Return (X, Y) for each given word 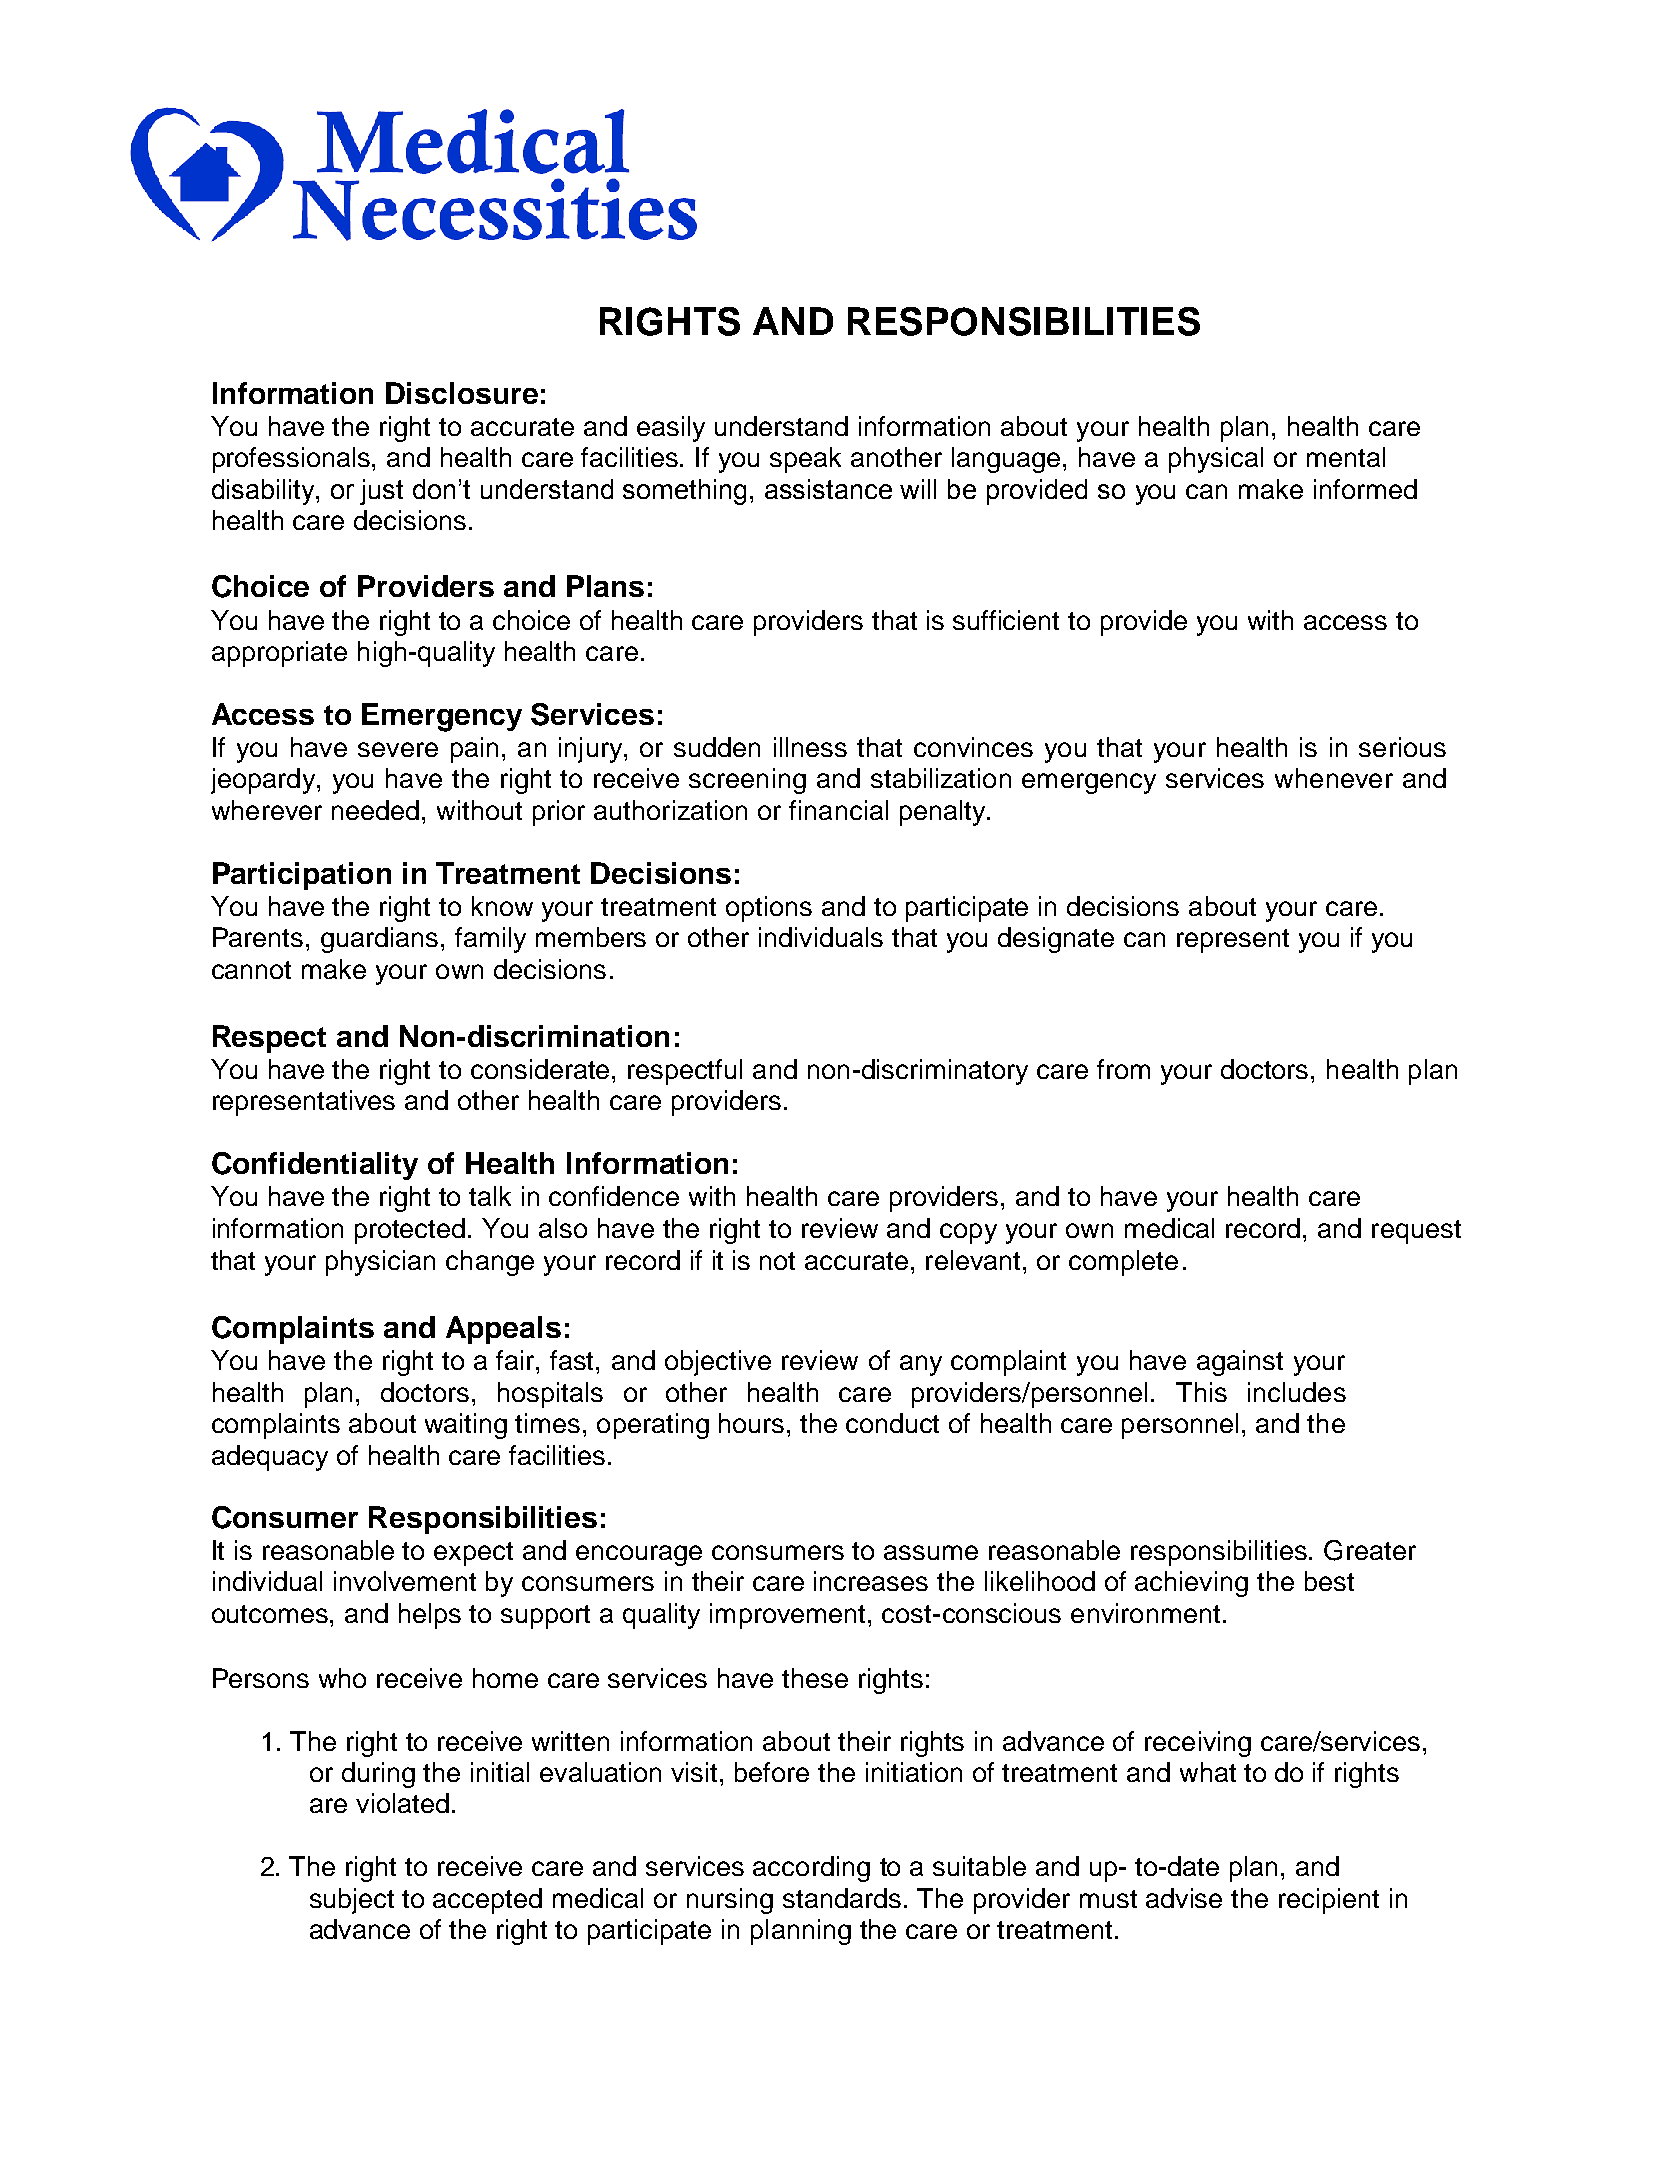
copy (968, 1233)
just (381, 492)
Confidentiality (315, 1166)
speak (805, 460)
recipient (1329, 1901)
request (1416, 1232)
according (811, 1869)
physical (1216, 460)
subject (352, 1901)
